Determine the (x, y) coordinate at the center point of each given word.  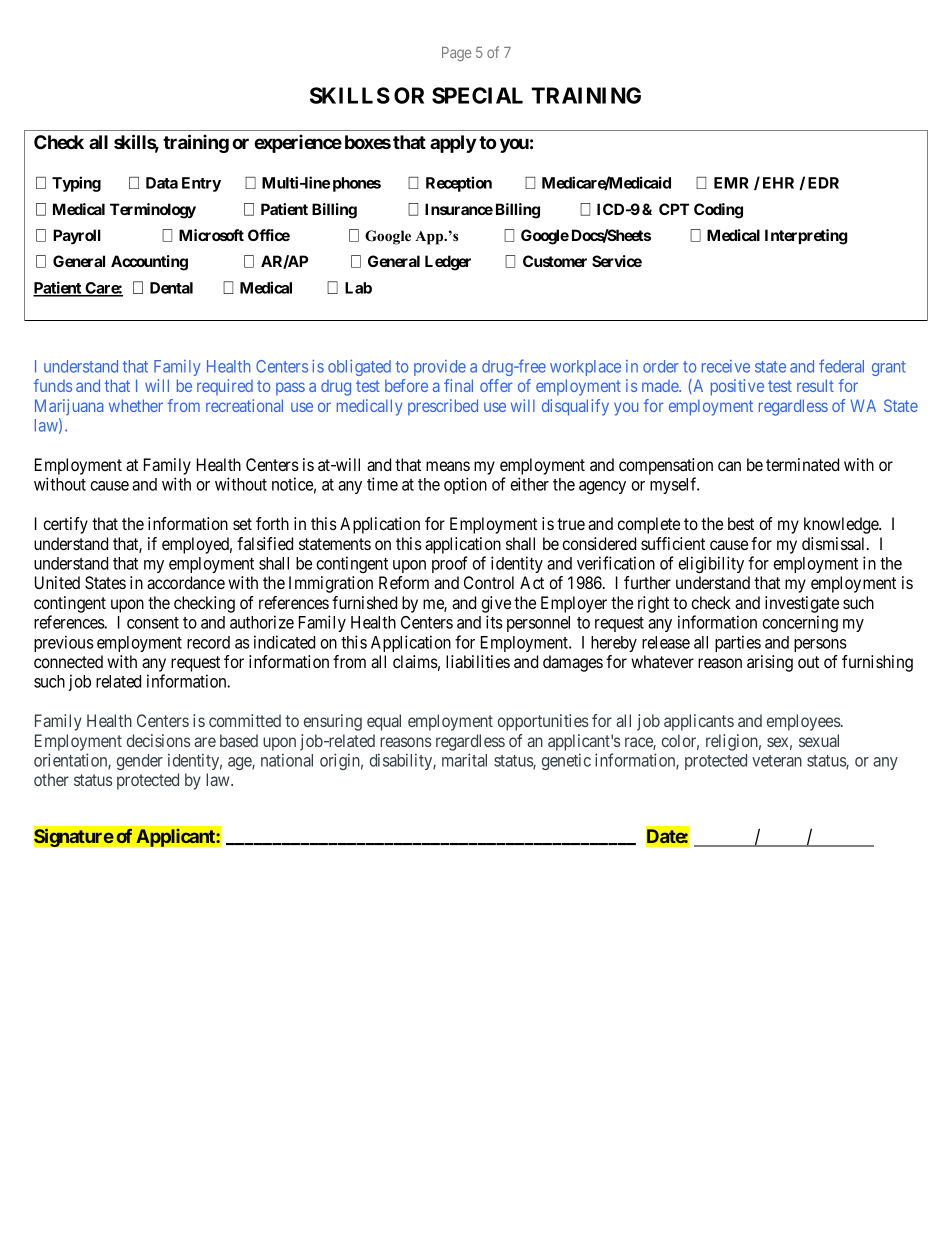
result (815, 385)
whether (136, 405)
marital (464, 760)
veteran (777, 761)
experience (298, 143)
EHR (778, 183)
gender (140, 762)
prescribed (443, 407)
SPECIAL (477, 95)
